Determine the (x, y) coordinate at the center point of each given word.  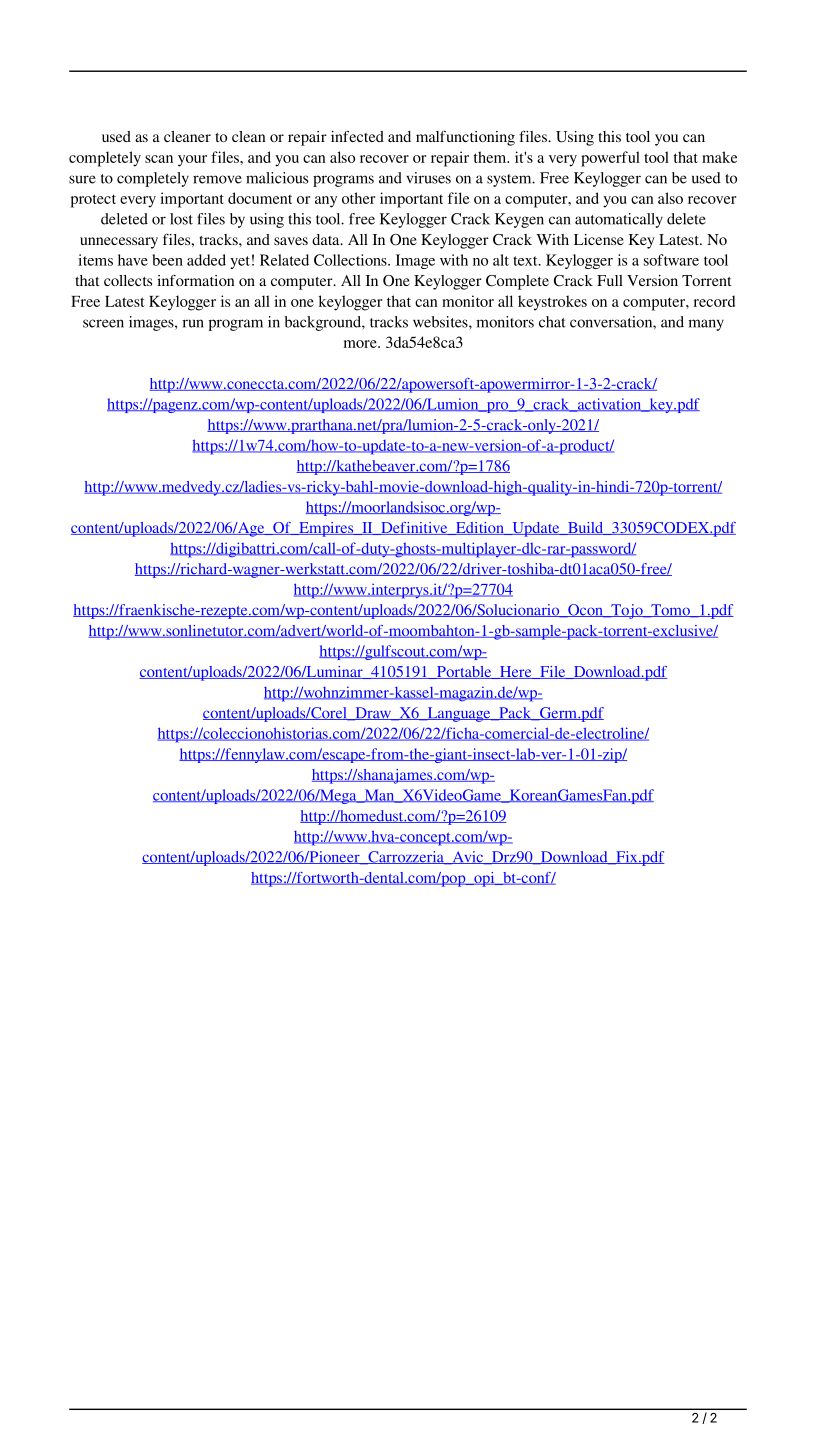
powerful (610, 159)
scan (159, 159)
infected (357, 136)
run (193, 323)
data (327, 239)
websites (441, 322)
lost (181, 219)
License (599, 239)
